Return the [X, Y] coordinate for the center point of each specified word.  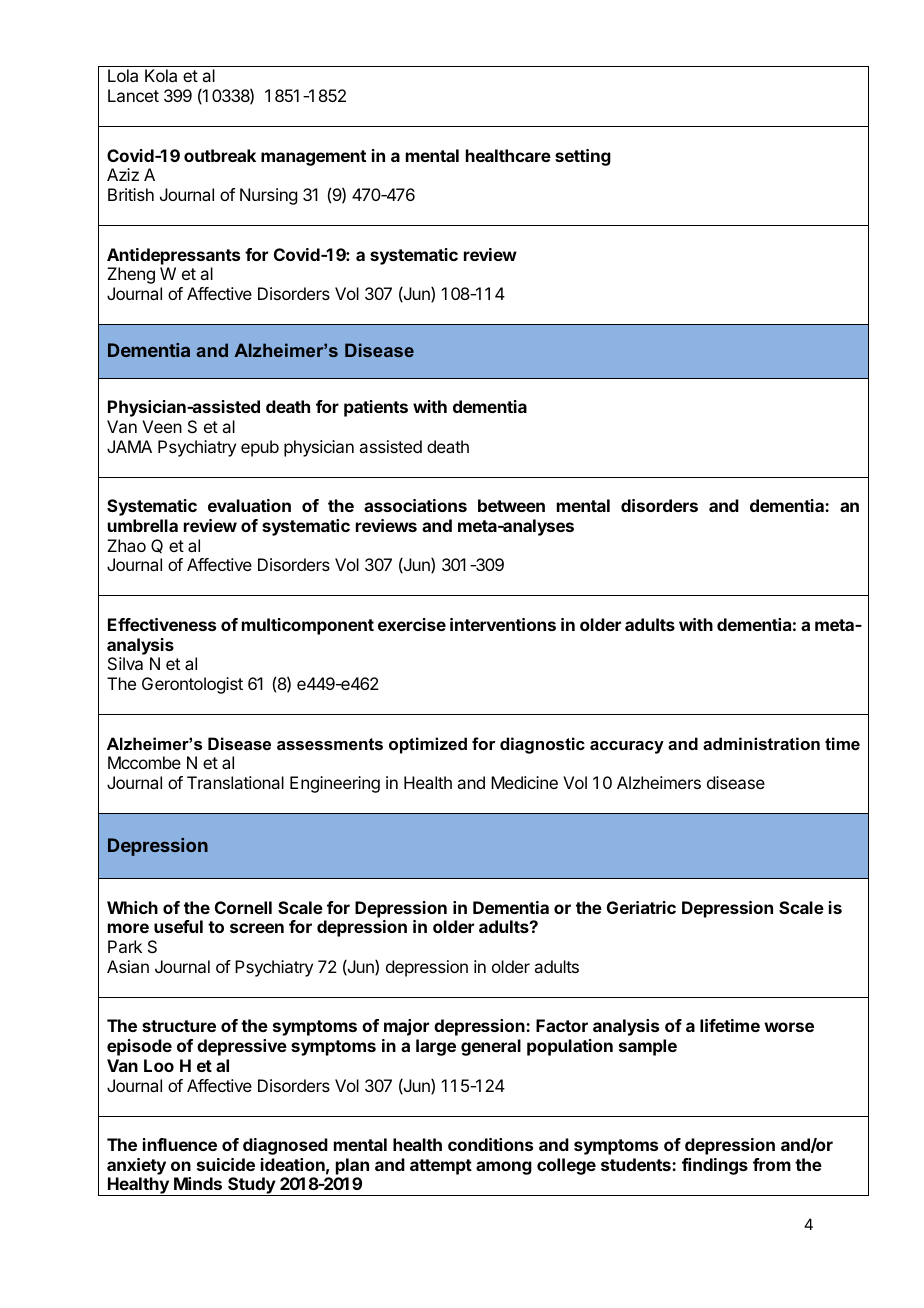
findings [715, 1166]
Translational [235, 782]
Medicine [524, 782]
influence [180, 1144]
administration [761, 743]
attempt [441, 1167]
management [313, 158]
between [511, 505]
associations [415, 505]
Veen [162, 426]
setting [583, 157]
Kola [161, 75]
